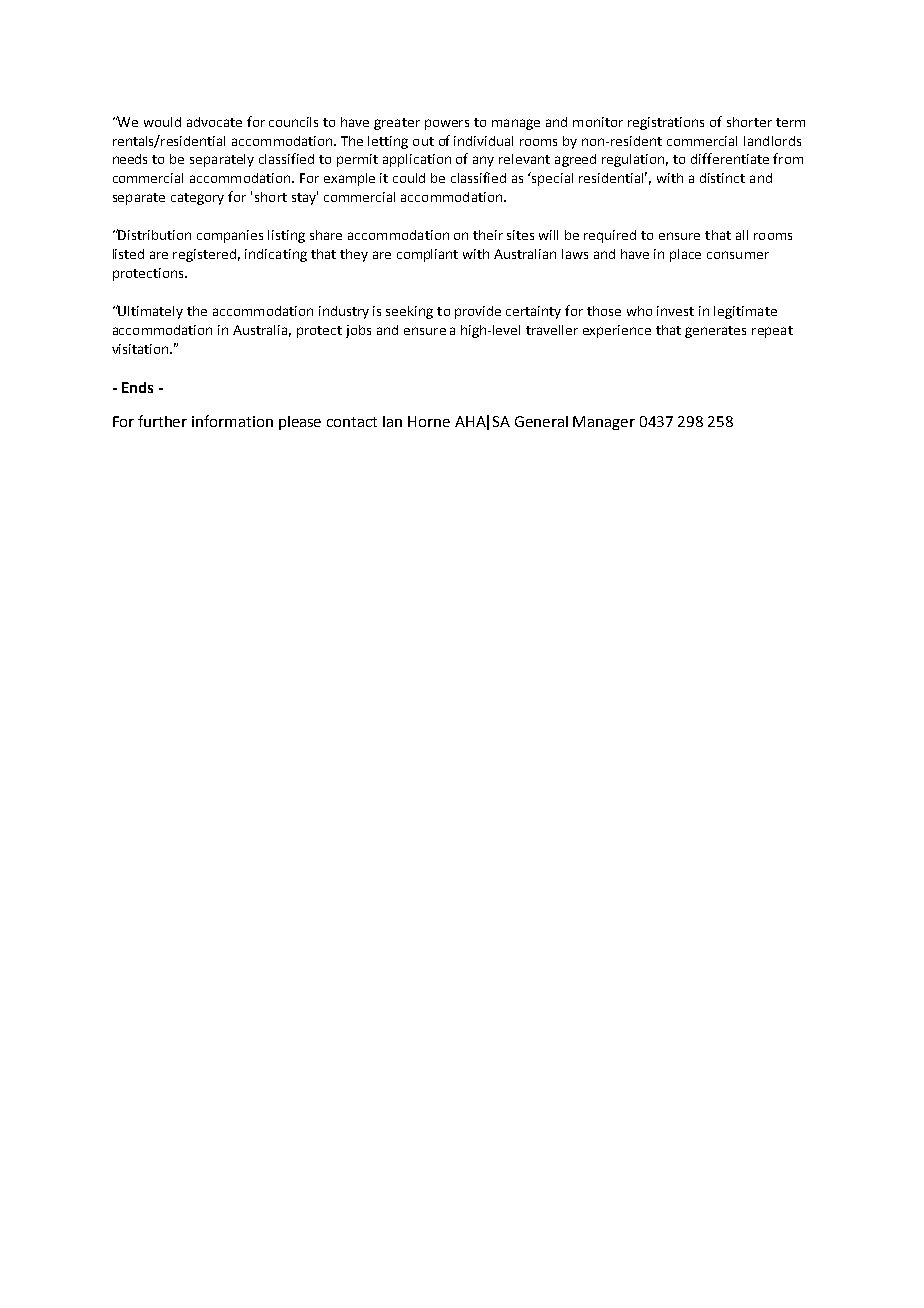  I want to click on information, so click(232, 421).
